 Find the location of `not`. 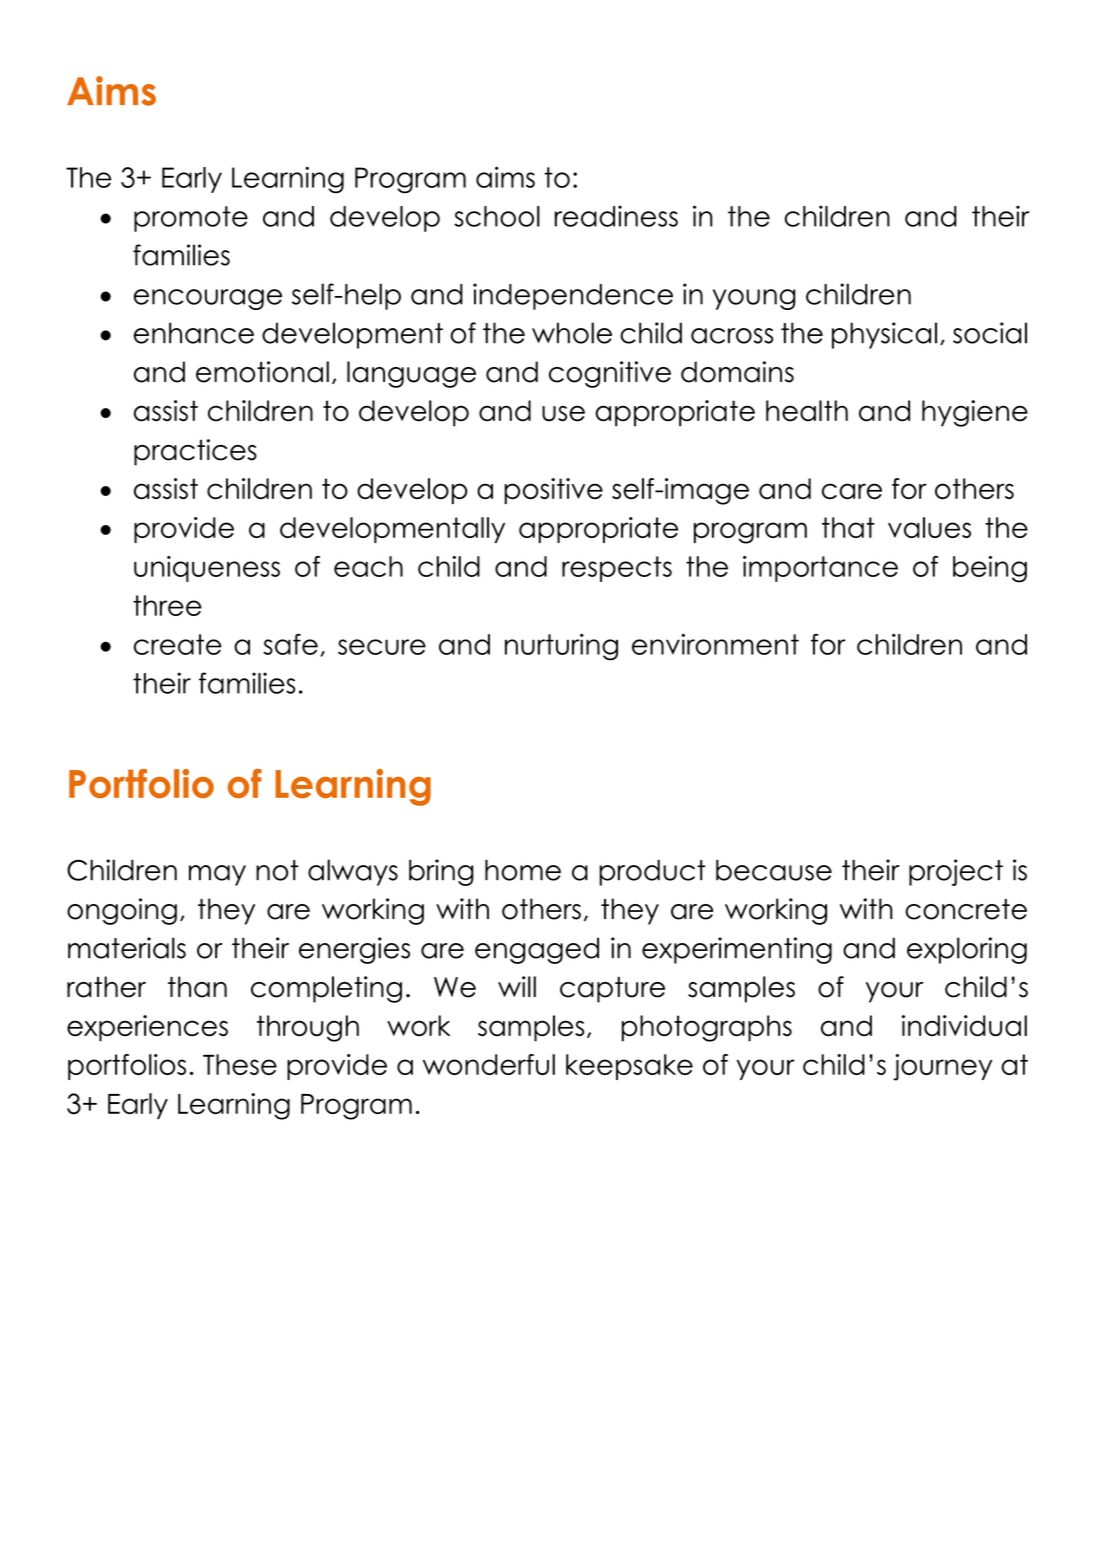

not is located at coordinates (277, 870).
